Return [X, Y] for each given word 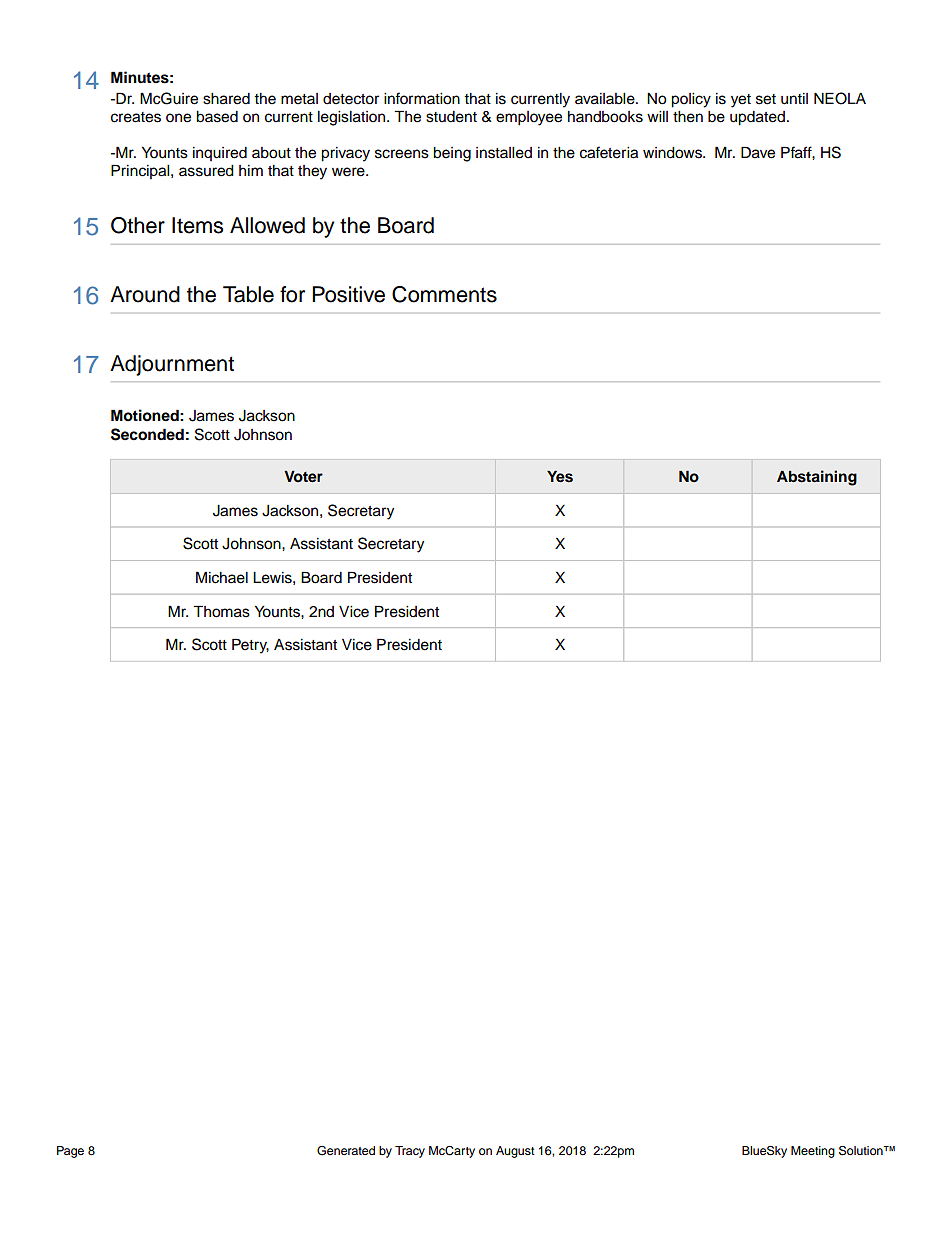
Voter [303, 477]
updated [757, 118]
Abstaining [817, 478]
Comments [444, 294]
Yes [560, 477]
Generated [346, 1151]
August [515, 1152]
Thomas [221, 611]
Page [70, 1152]
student [451, 117]
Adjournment [172, 365]
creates [136, 117]
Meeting [813, 1152]
